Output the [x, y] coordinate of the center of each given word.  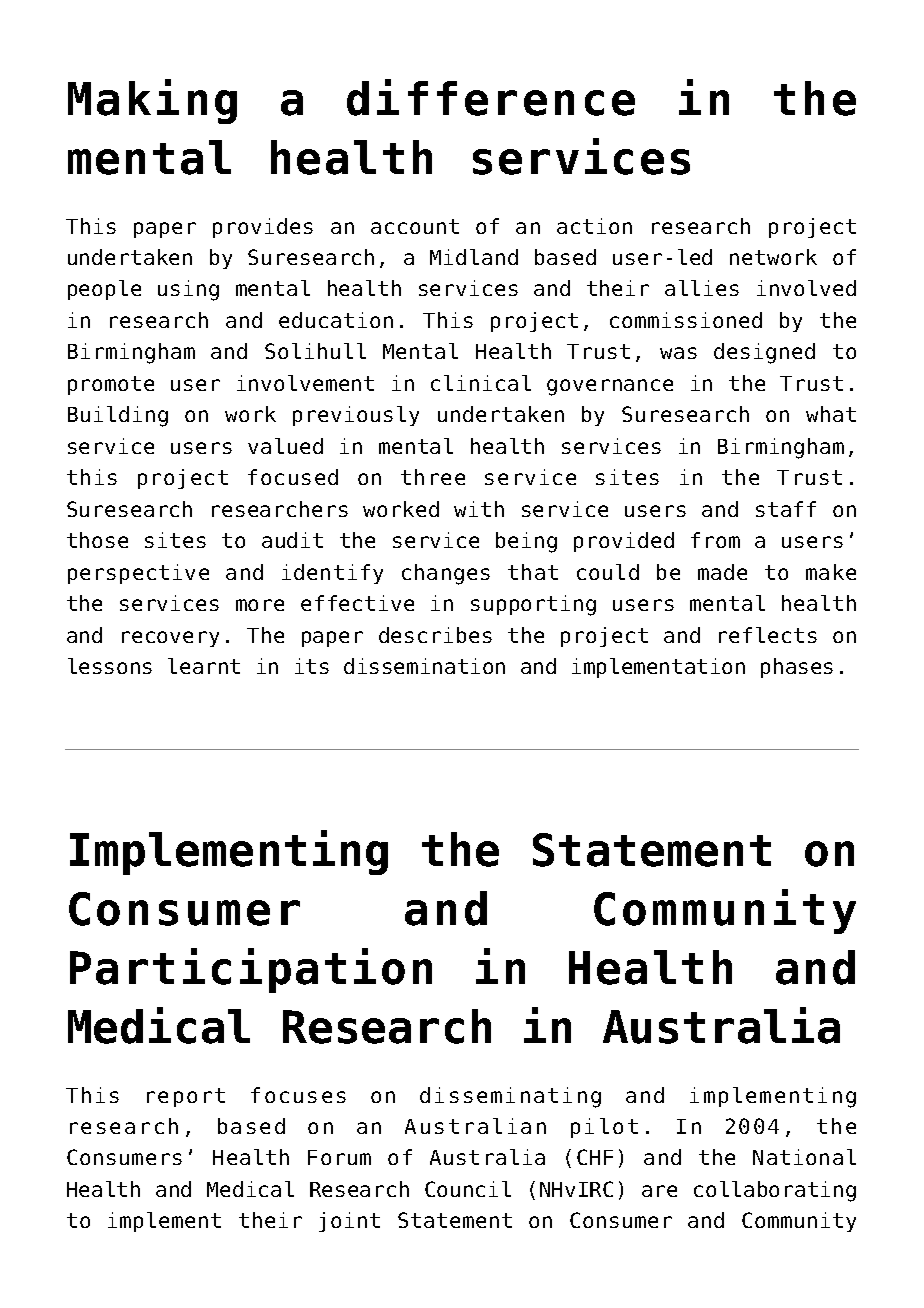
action [594, 226]
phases [797, 668]
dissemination [424, 666]
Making [152, 101]
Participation [251, 970]
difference [491, 97]
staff [786, 509]
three [433, 477]
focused [293, 477]
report [186, 1097]
